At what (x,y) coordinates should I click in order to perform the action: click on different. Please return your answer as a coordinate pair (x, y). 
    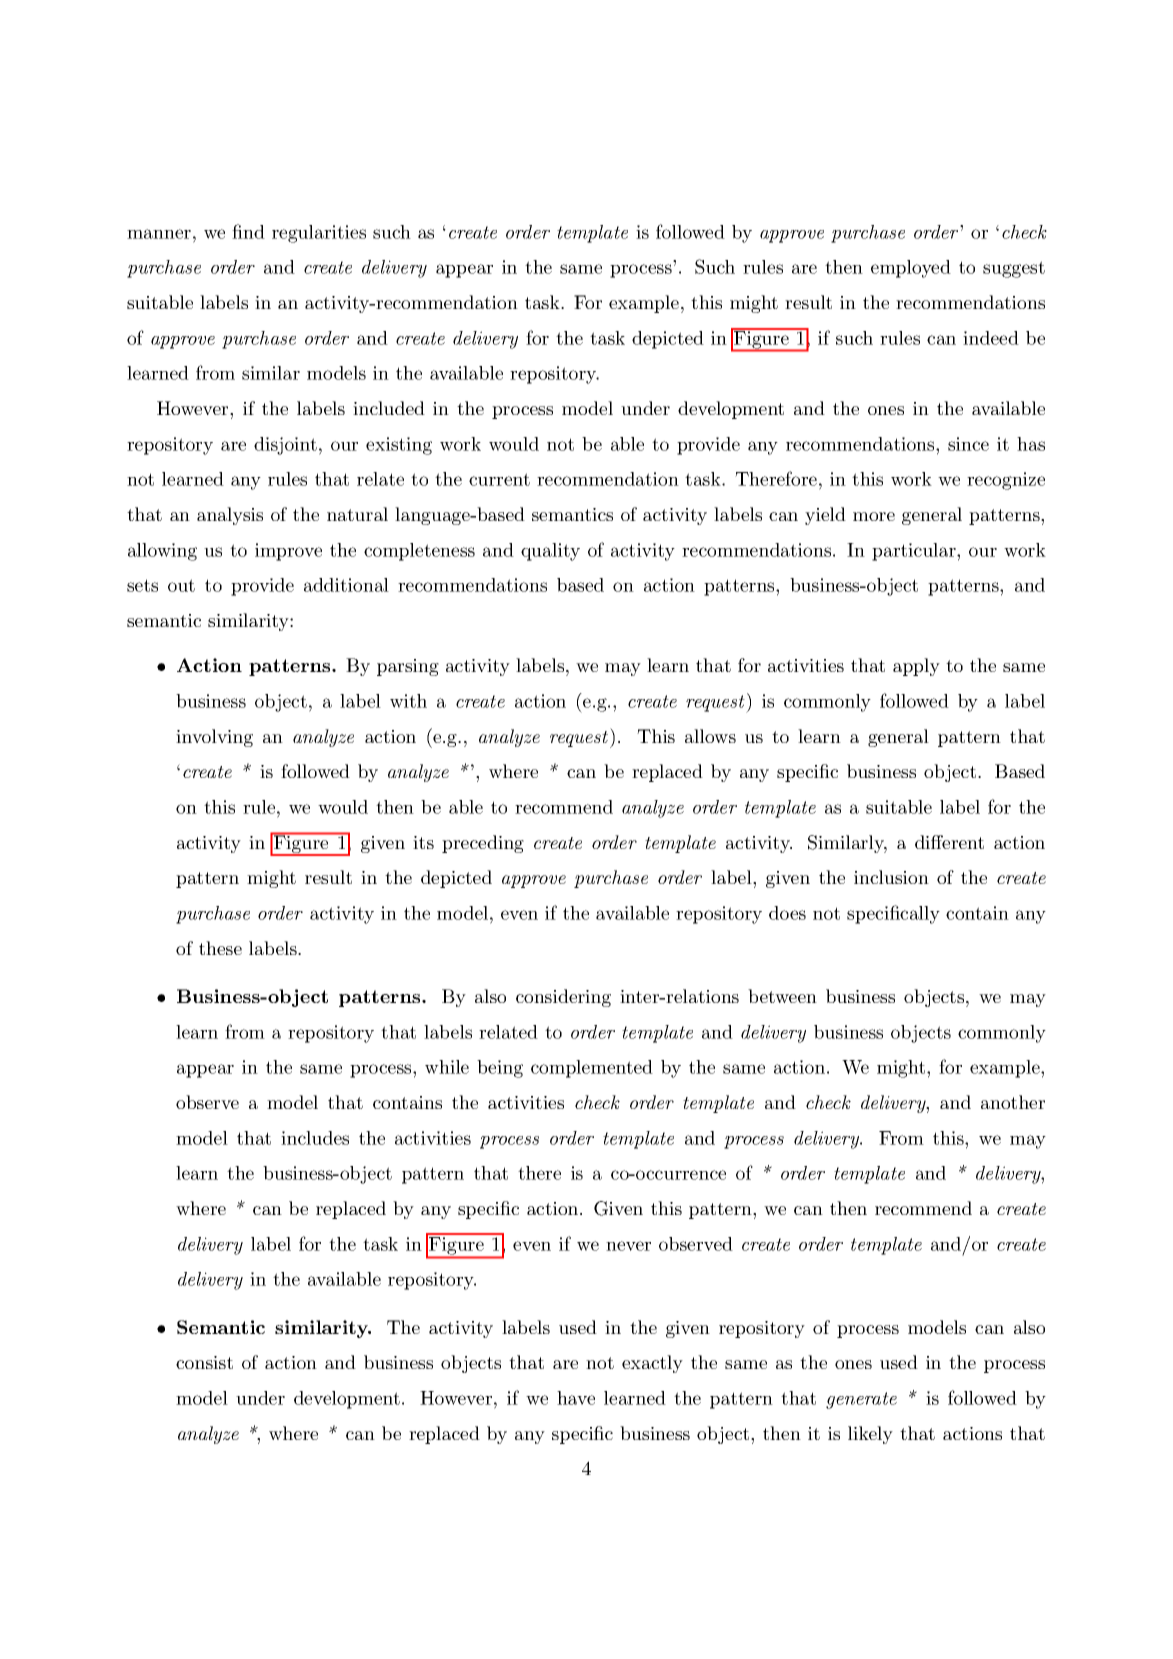
    Looking at the image, I should click on (949, 842).
